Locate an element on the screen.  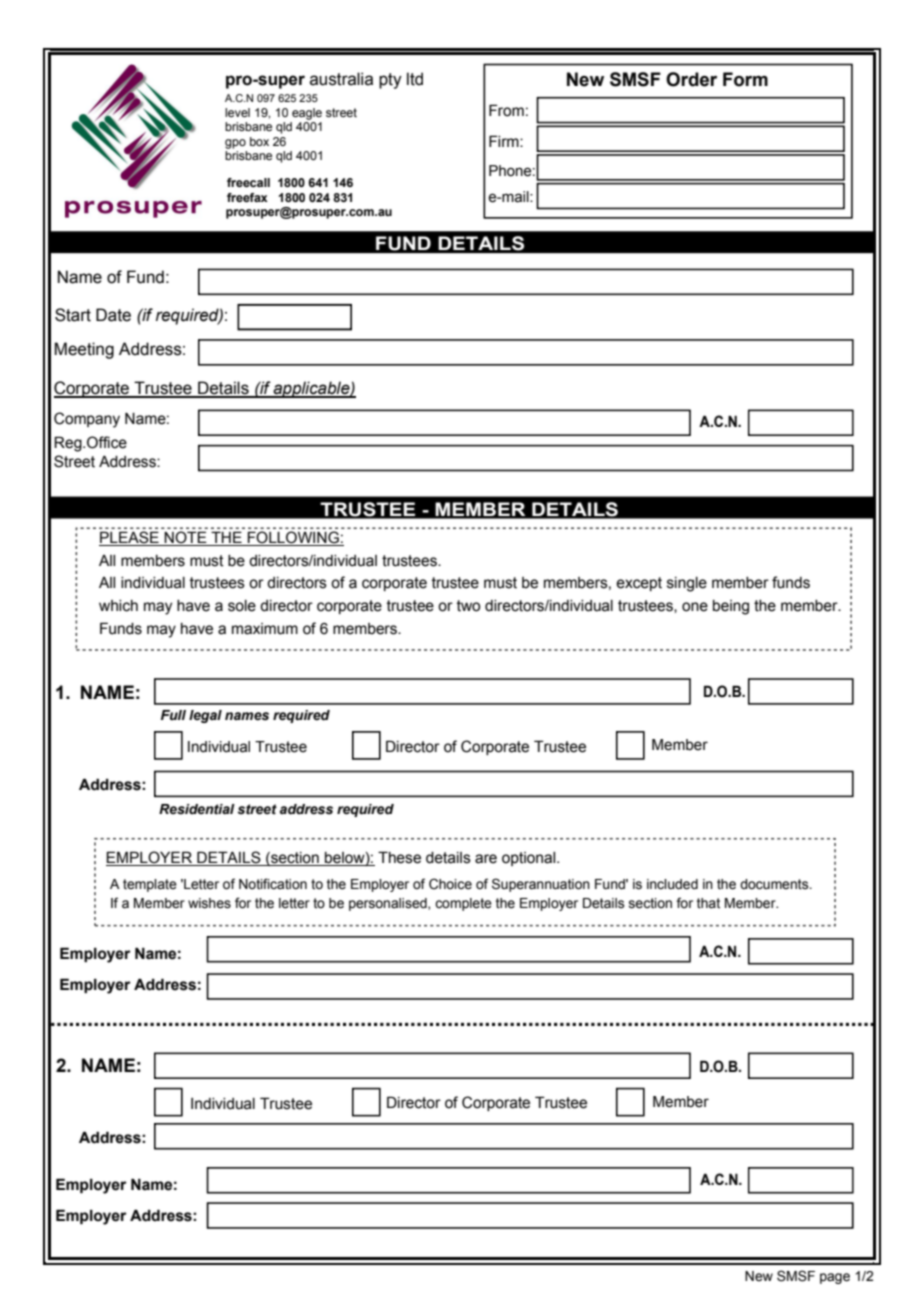
complete is located at coordinates (463, 904).
